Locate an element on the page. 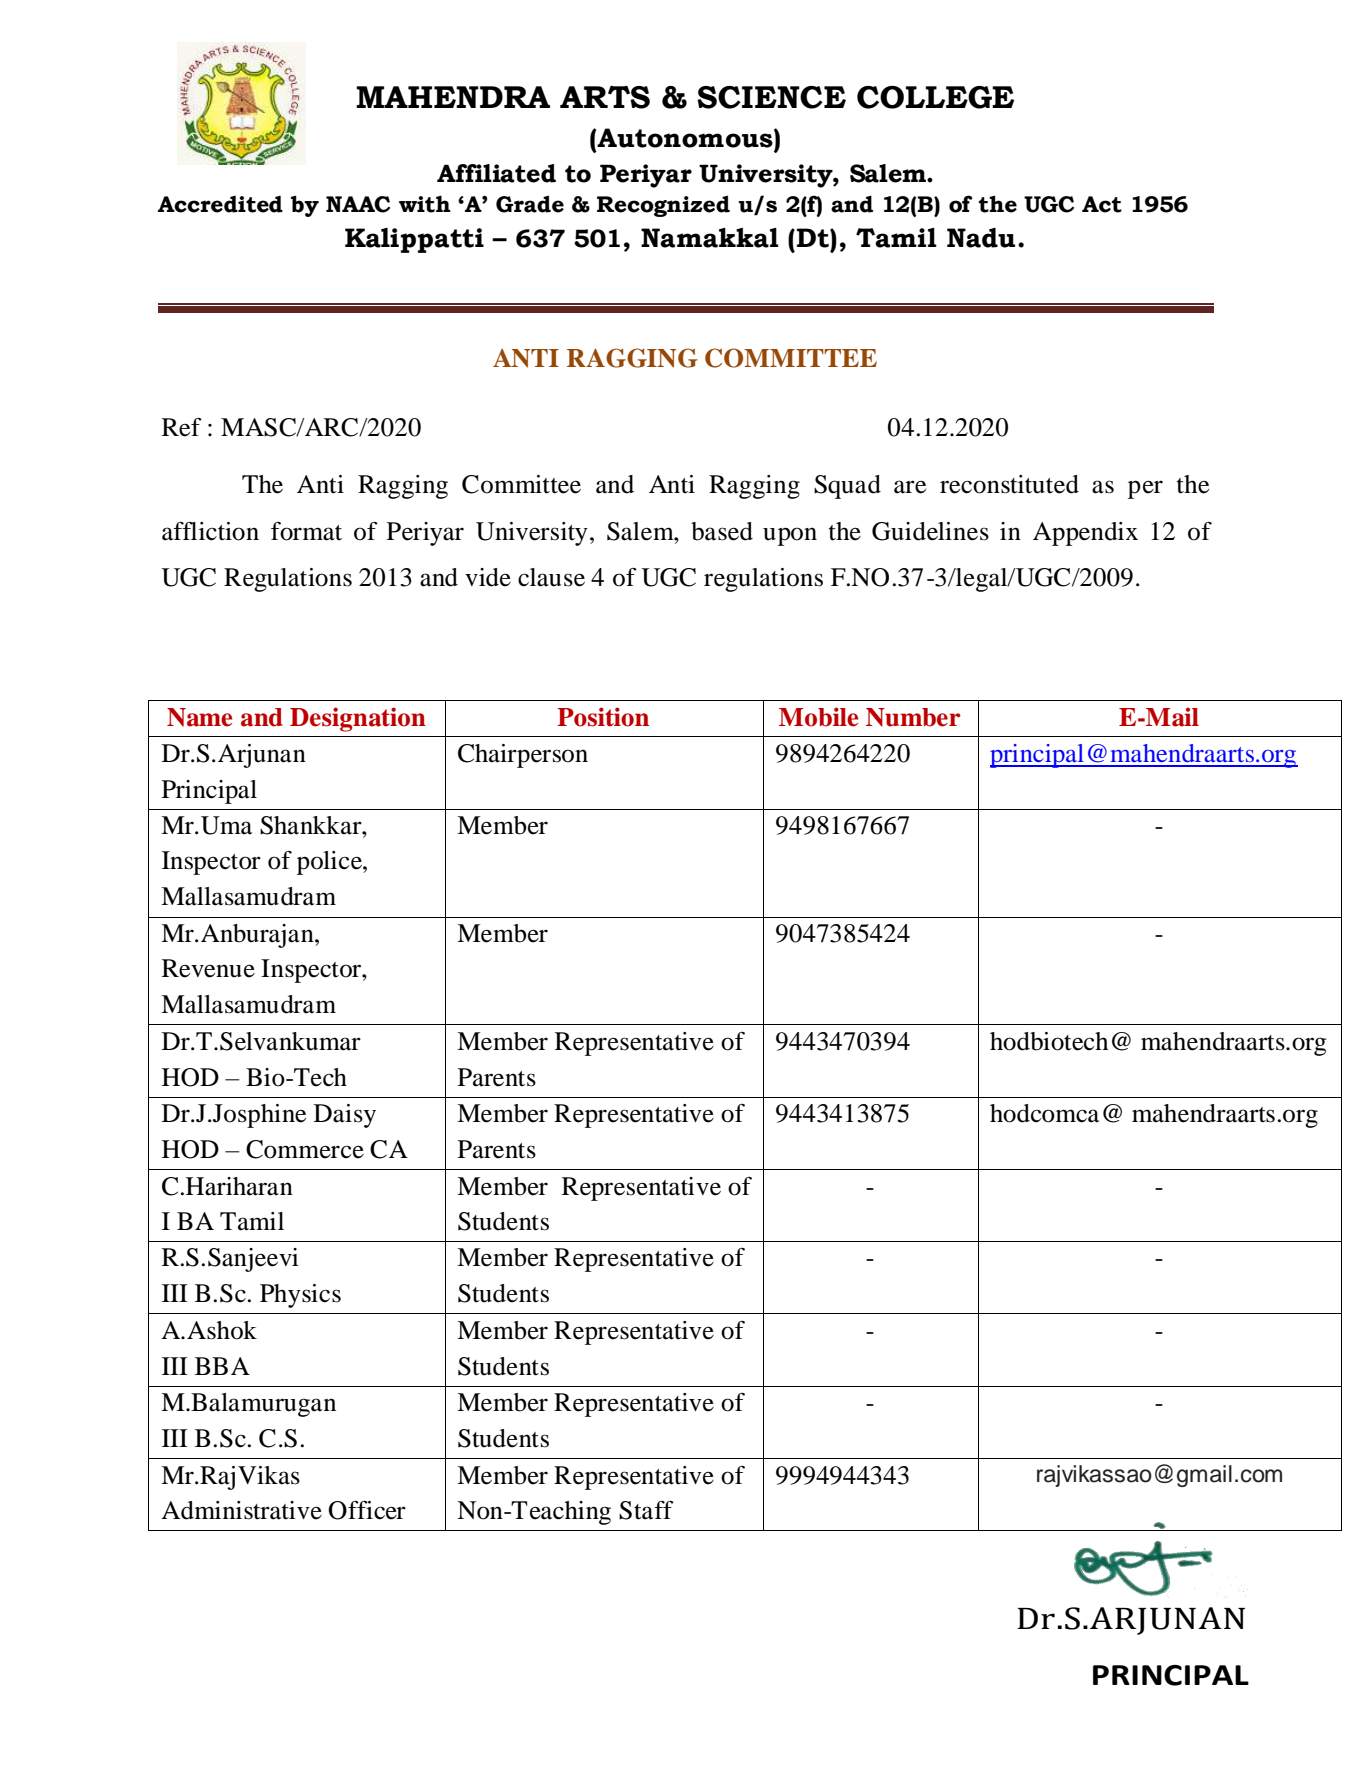  Number is located at coordinates (913, 717).
